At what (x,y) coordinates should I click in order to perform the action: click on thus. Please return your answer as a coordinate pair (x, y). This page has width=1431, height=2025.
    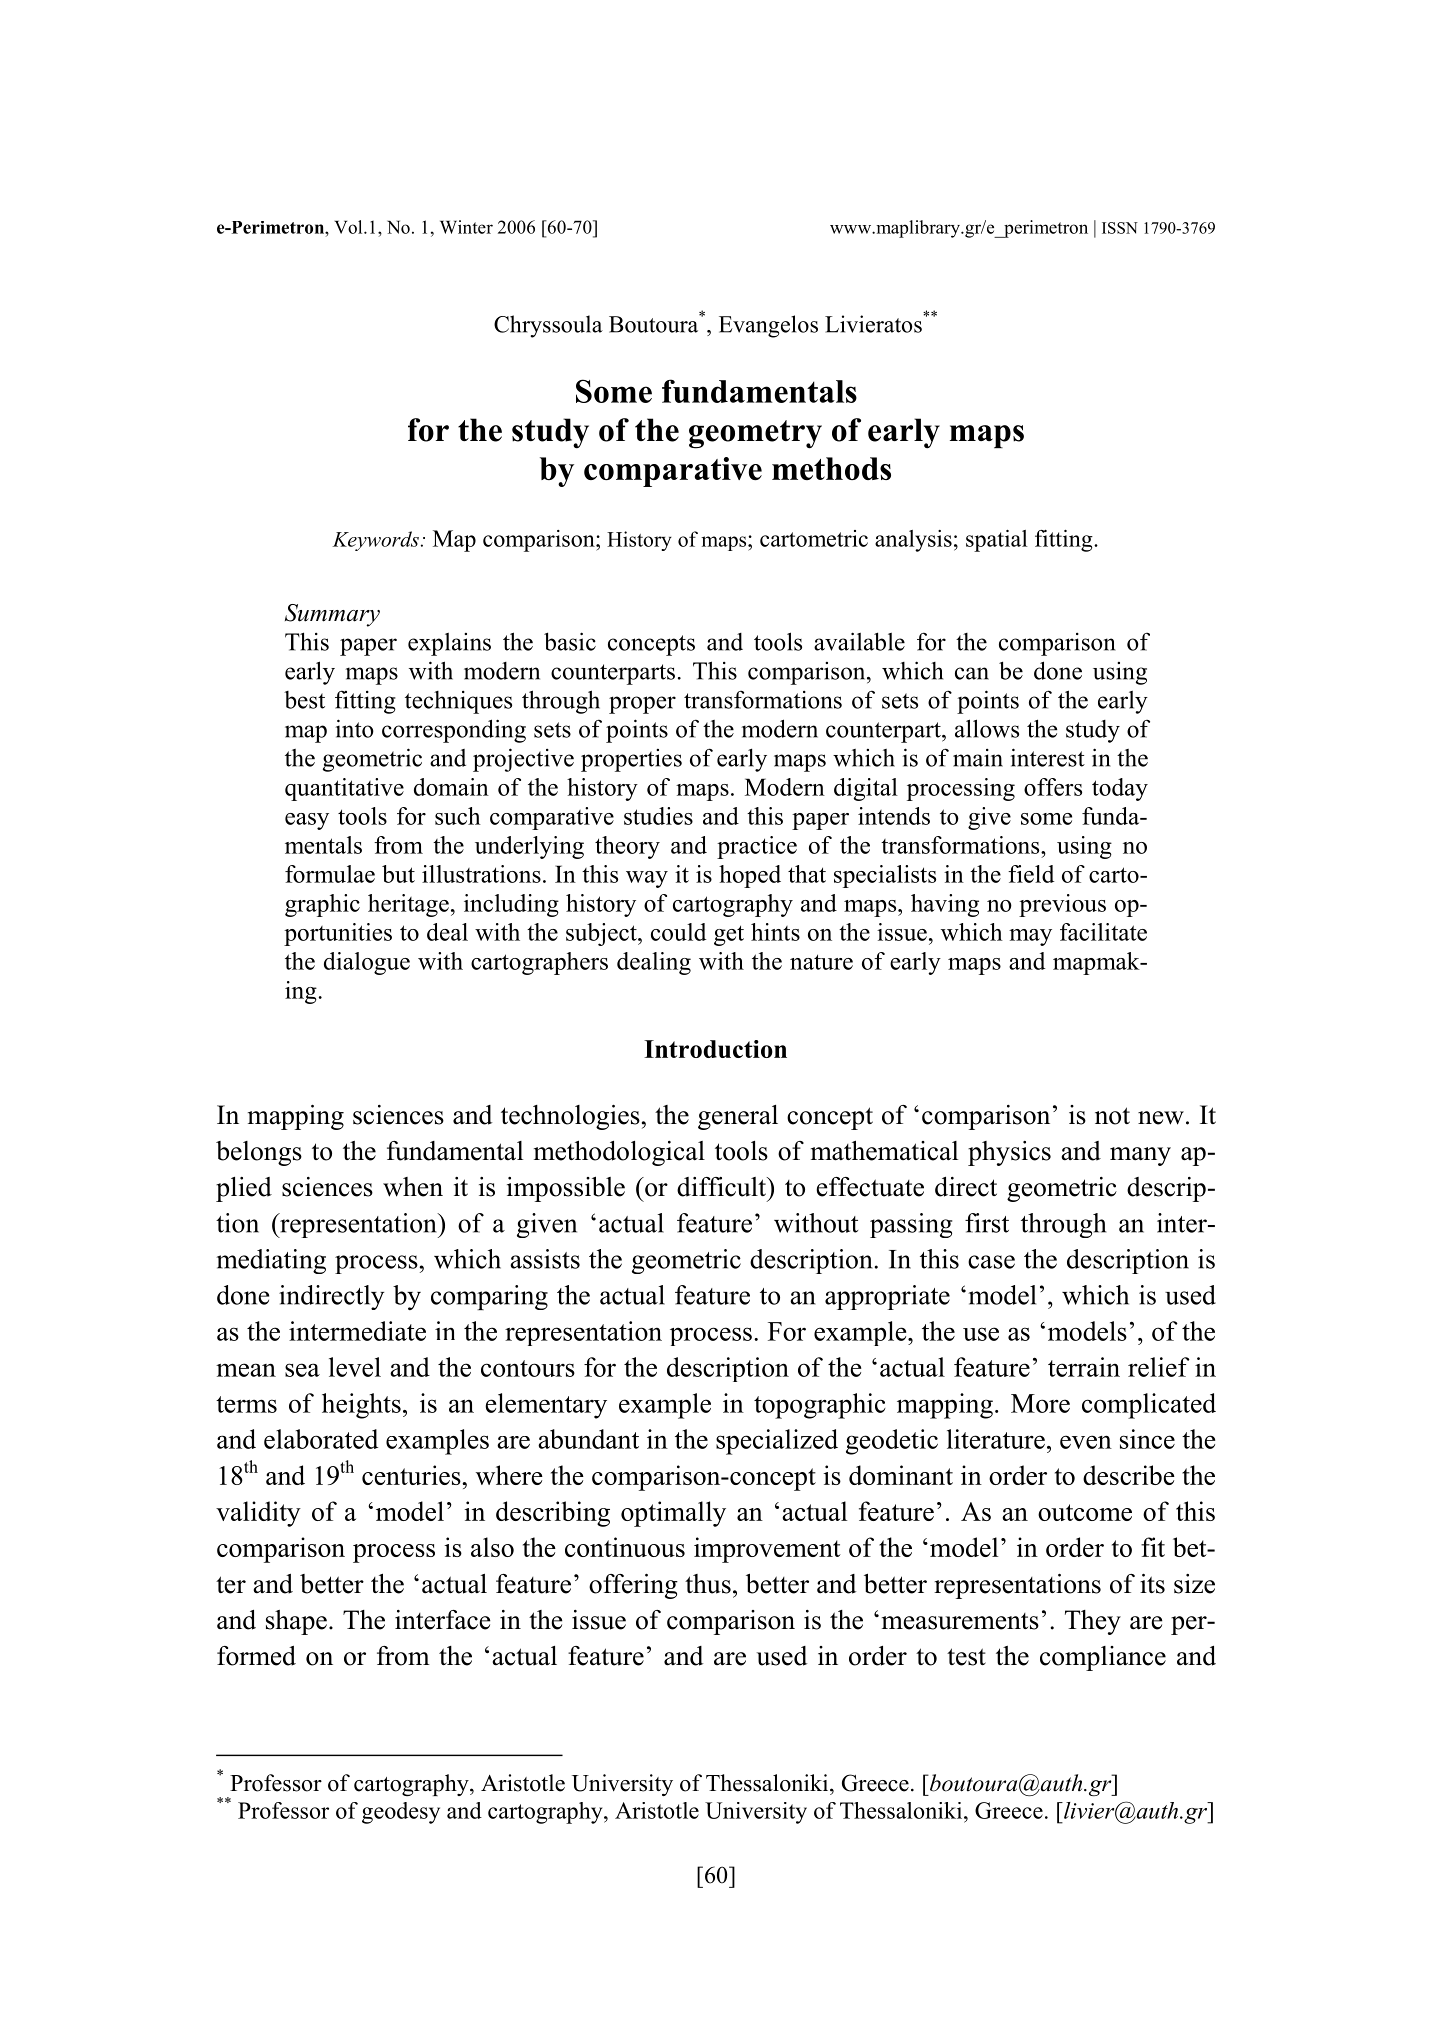
    Looking at the image, I should click on (708, 1584).
